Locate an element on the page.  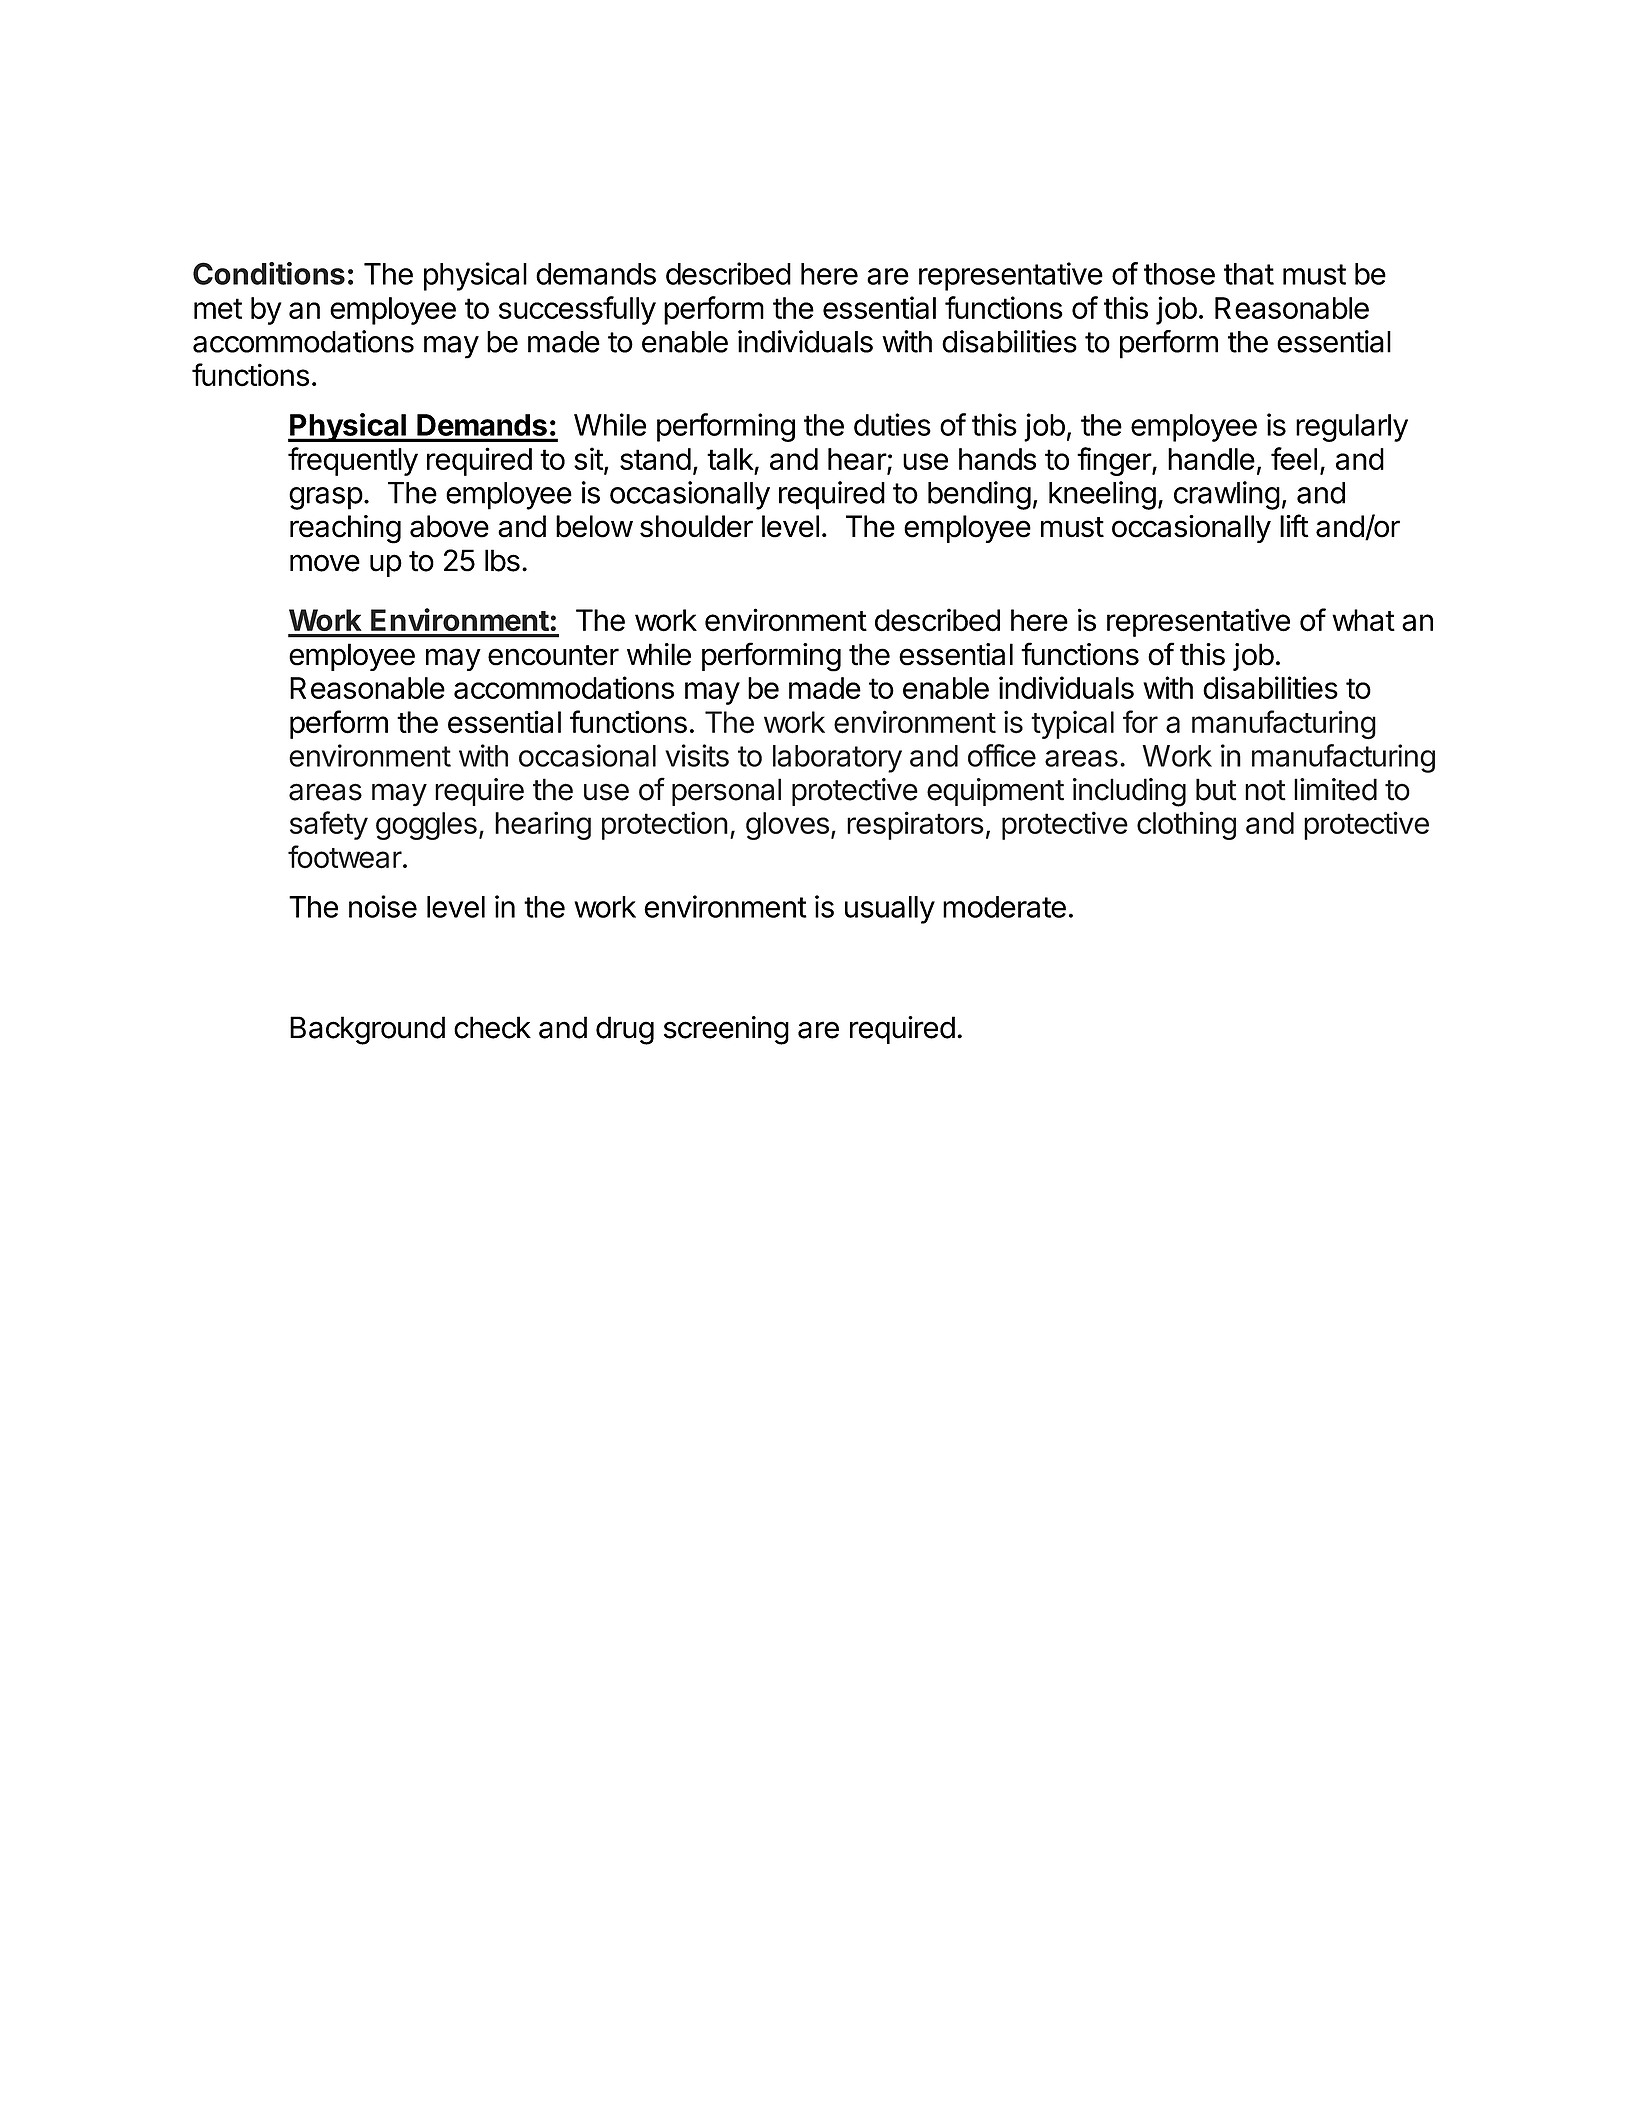
that is located at coordinates (1249, 274).
